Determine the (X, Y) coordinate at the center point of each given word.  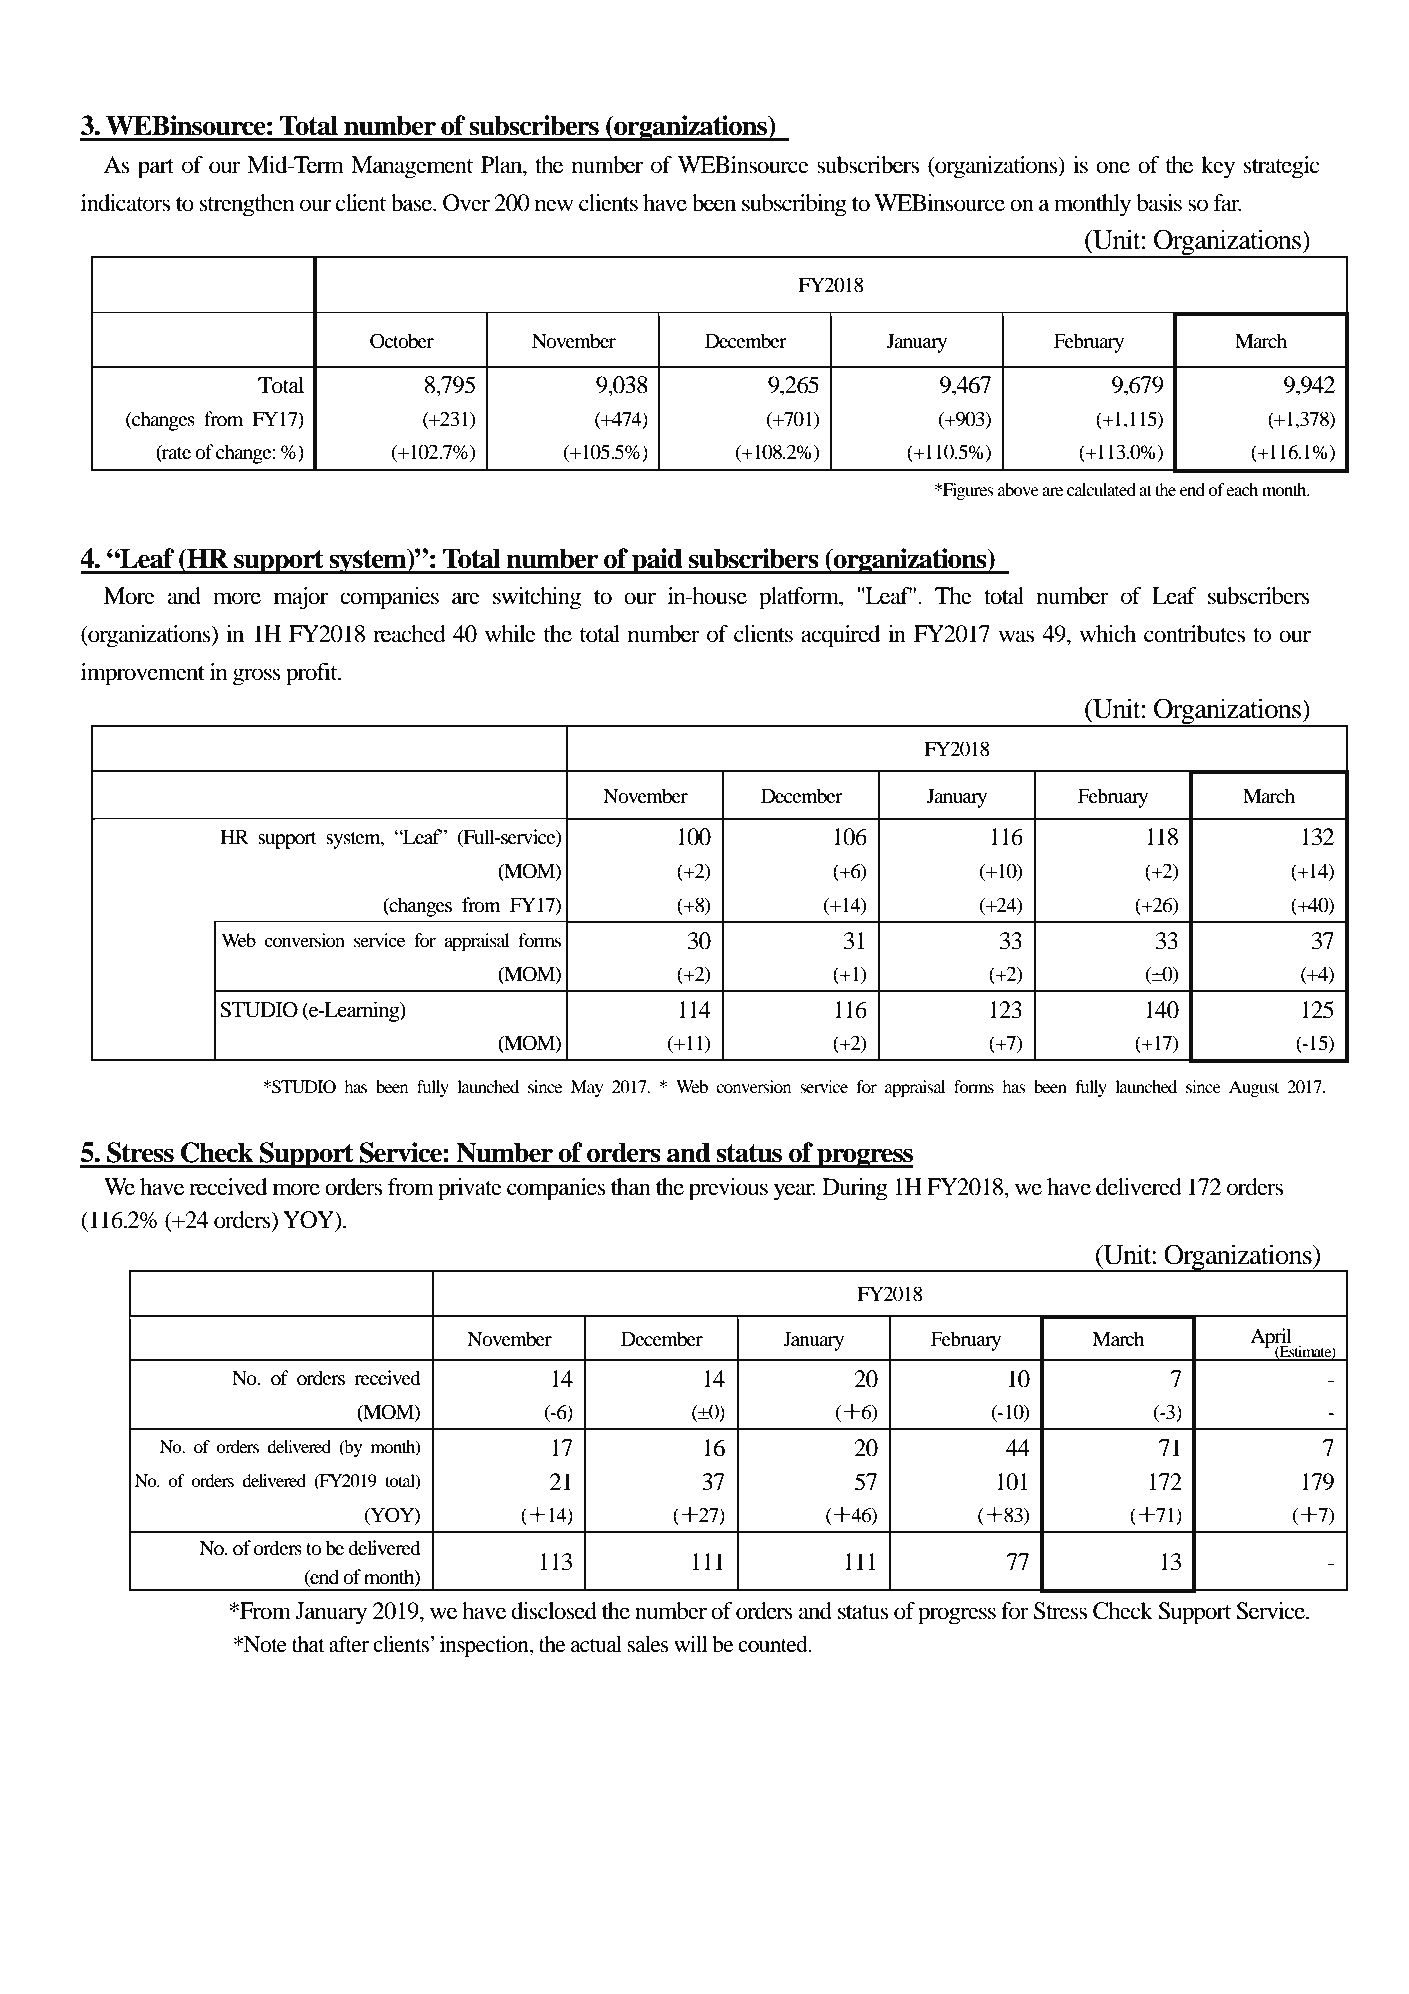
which (1107, 634)
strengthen (247, 205)
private (470, 1189)
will (691, 1644)
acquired (840, 636)
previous (728, 1189)
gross (257, 677)
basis (1159, 203)
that (308, 1644)
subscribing (794, 205)
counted (774, 1644)
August (1254, 1088)
